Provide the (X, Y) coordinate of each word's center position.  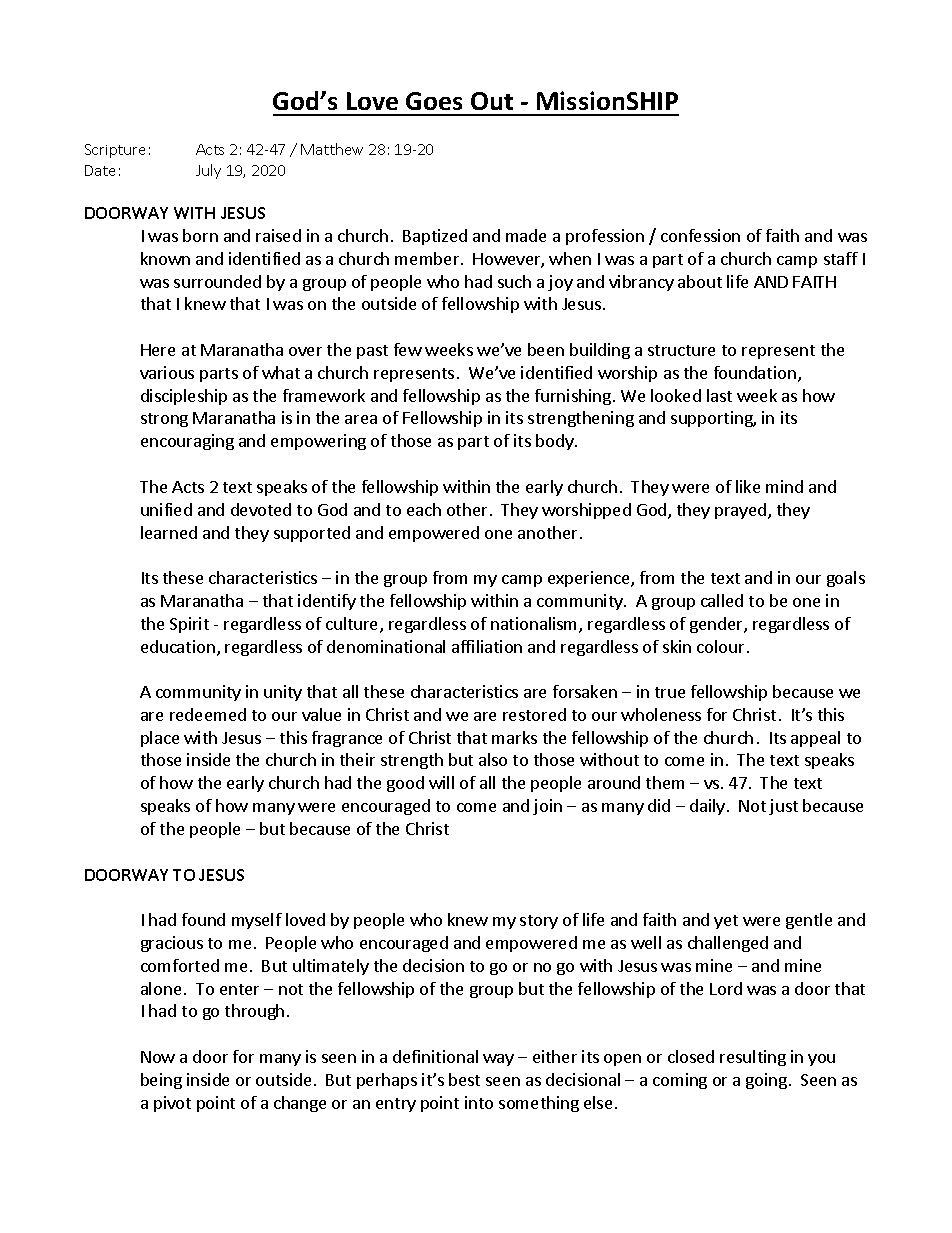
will (441, 782)
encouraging (187, 442)
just (783, 807)
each (424, 509)
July (208, 171)
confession (700, 235)
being (161, 1081)
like (748, 486)
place (160, 739)
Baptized (435, 237)
